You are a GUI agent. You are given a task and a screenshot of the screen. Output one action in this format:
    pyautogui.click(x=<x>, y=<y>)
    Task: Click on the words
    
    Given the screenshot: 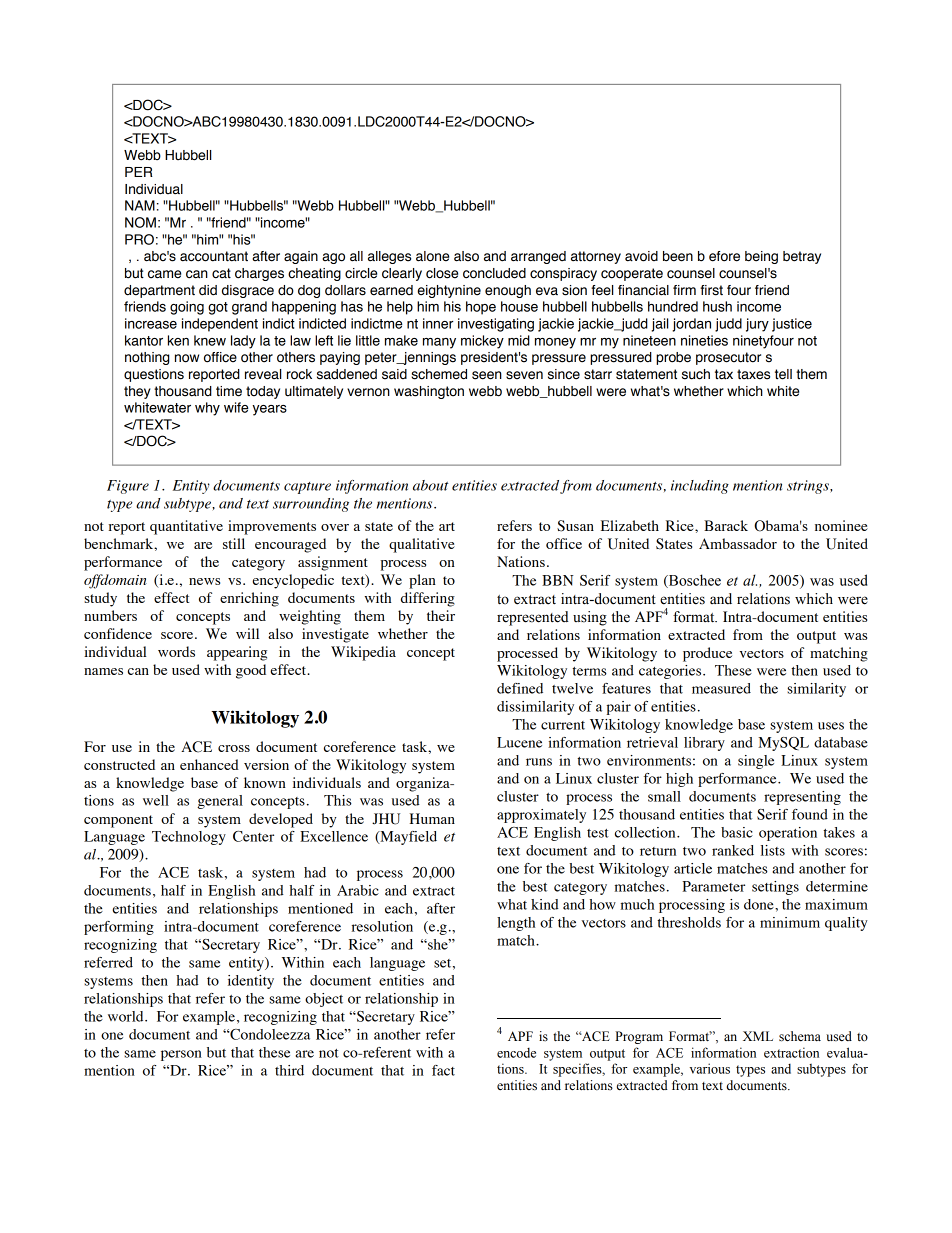 What is the action you would take?
    pyautogui.click(x=176, y=651)
